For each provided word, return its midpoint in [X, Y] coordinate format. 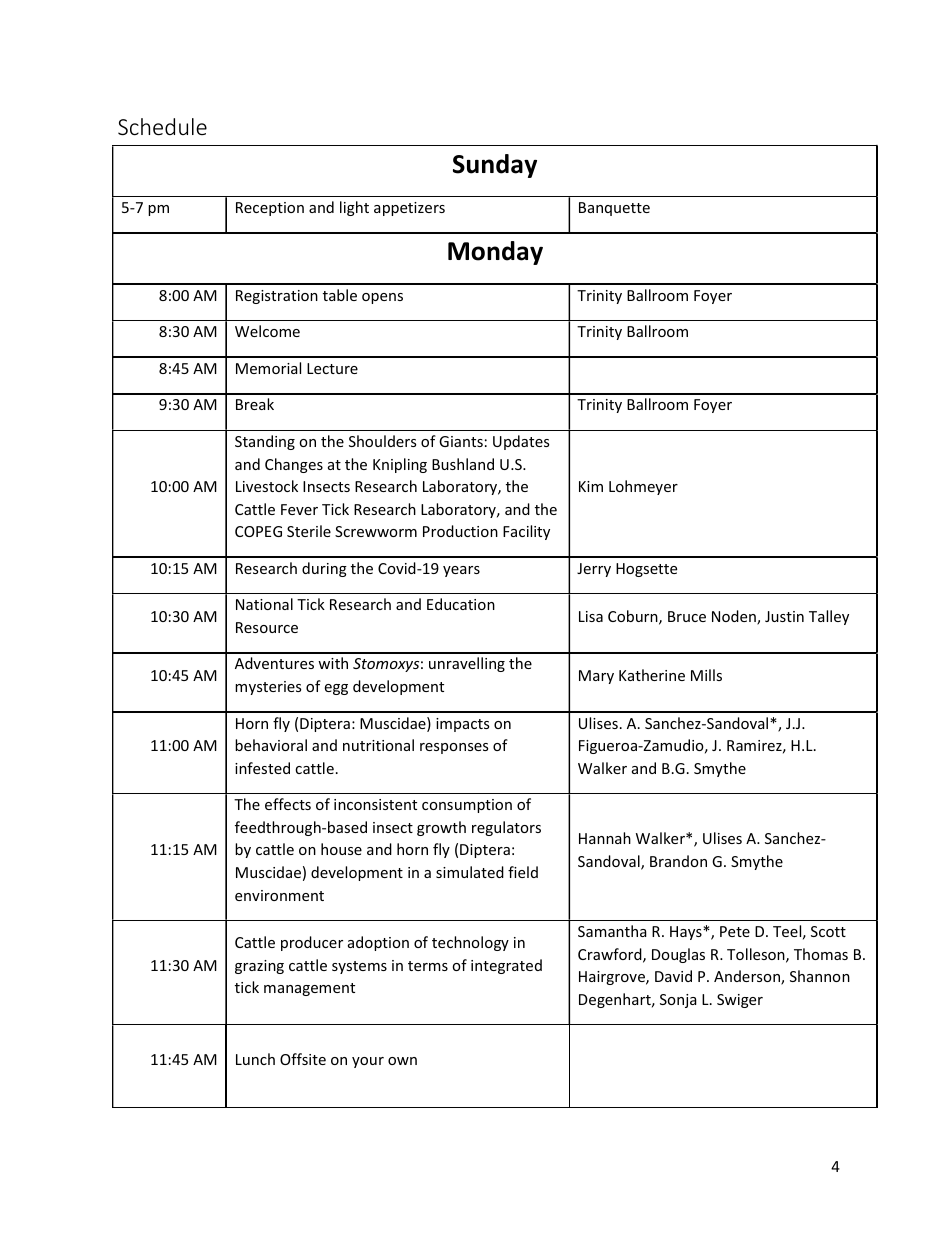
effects [288, 804]
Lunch [255, 1059]
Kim [591, 486]
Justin [784, 616]
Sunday [495, 166]
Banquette [614, 209]
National [264, 604]
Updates [521, 442]
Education [461, 604]
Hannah [605, 838]
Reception [270, 209]
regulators [506, 828]
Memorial [268, 368]
